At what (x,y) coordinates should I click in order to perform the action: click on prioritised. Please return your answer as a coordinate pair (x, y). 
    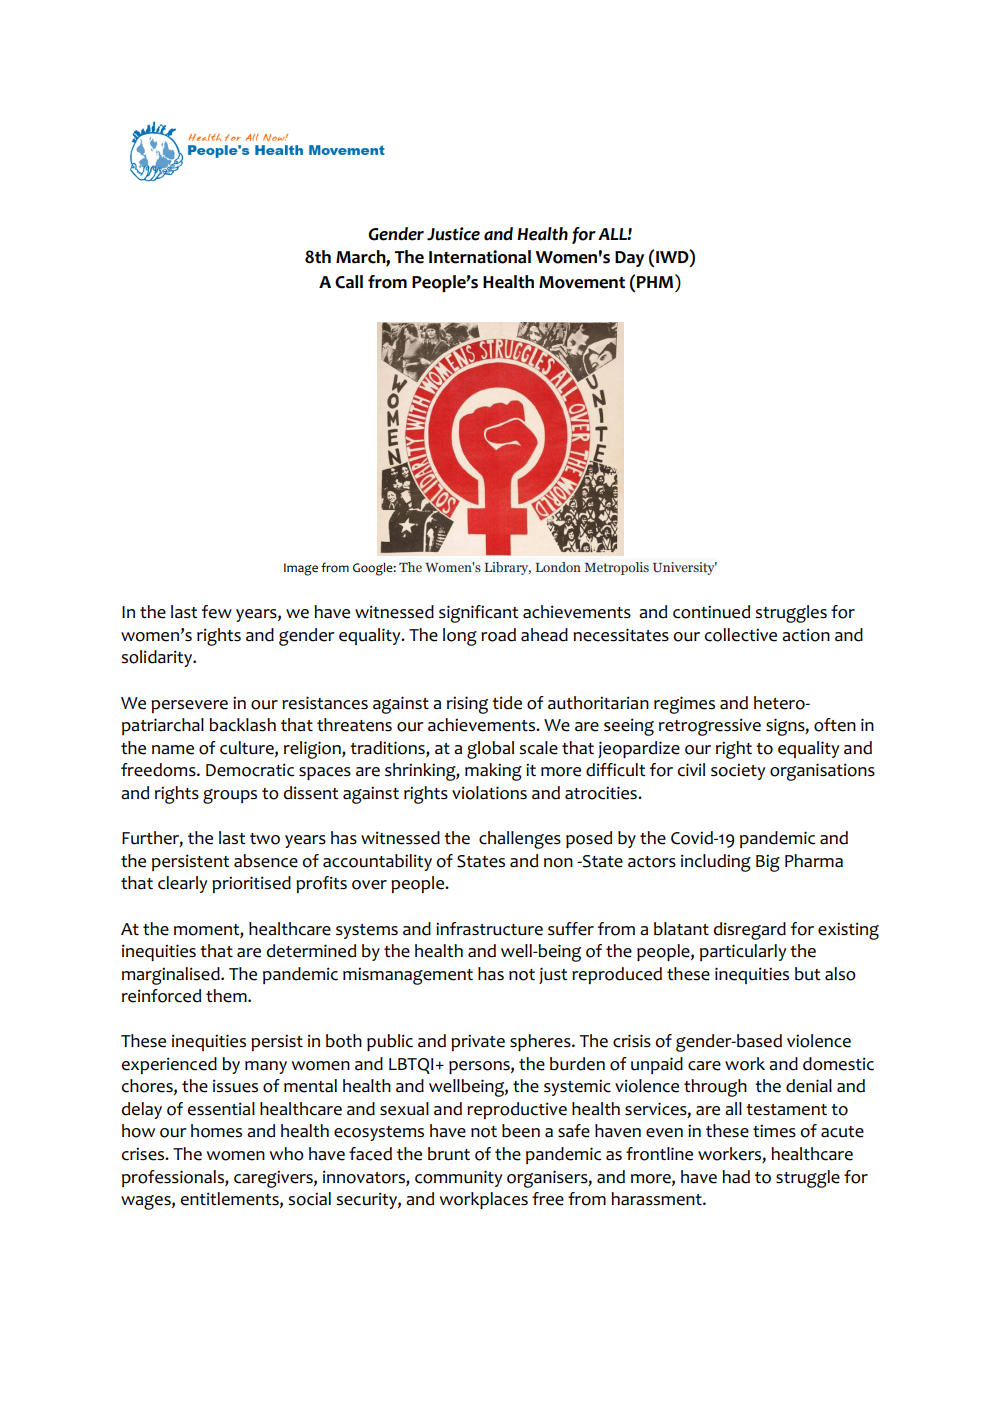
    Looking at the image, I should click on (251, 884).
